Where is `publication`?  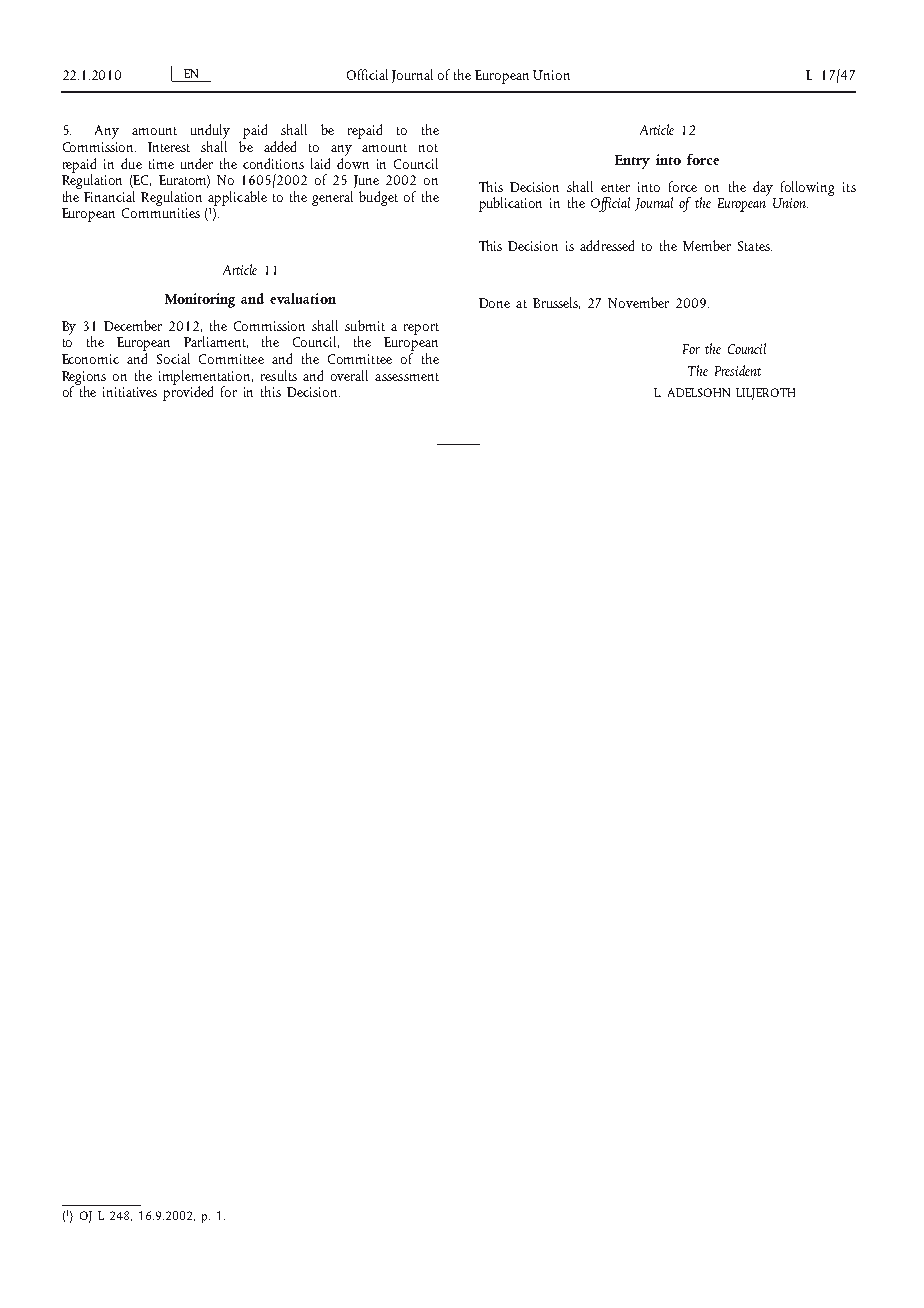
publication is located at coordinates (510, 204).
